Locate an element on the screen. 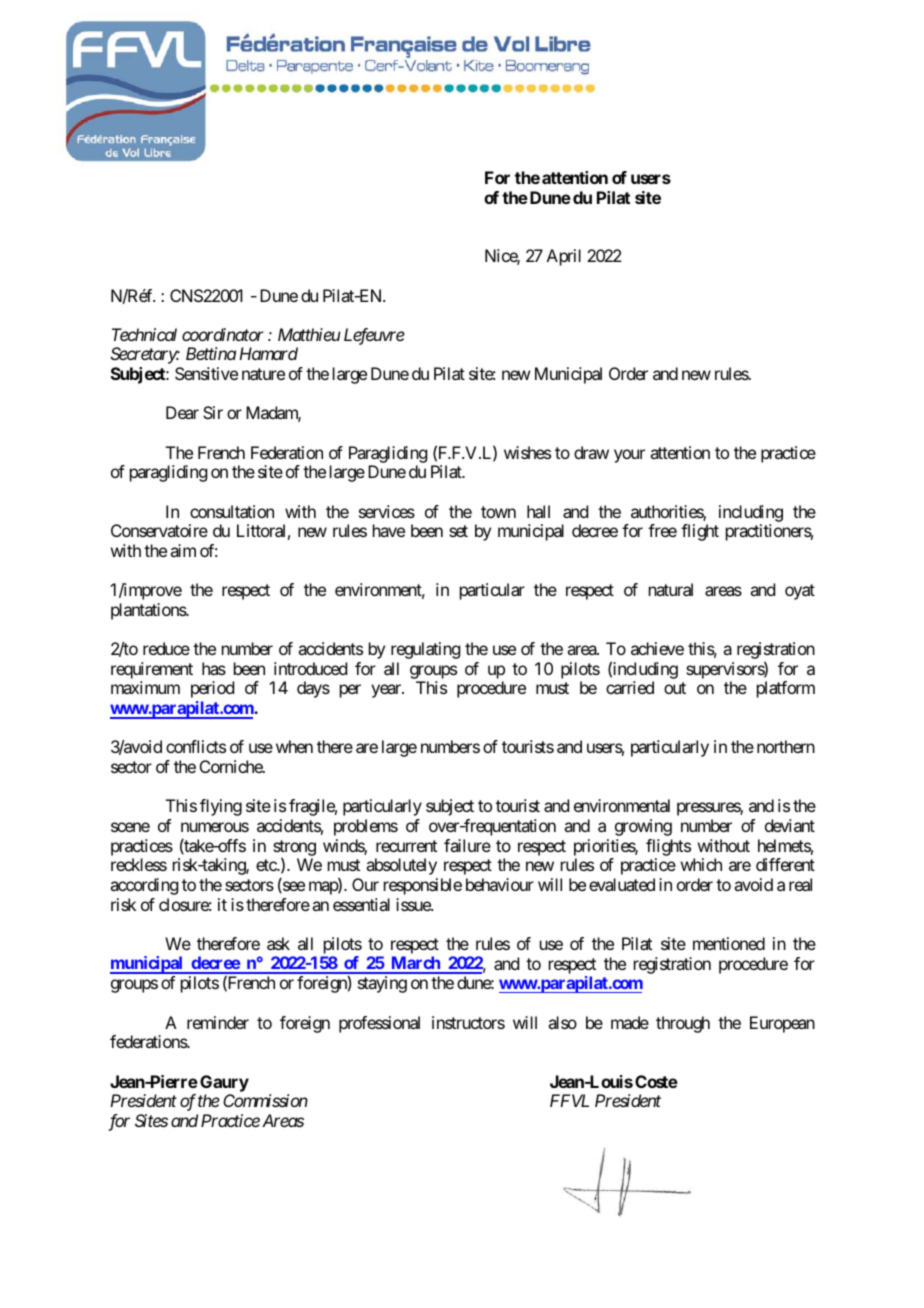 This screenshot has height=1308, width=924. coordinator is located at coordinates (223, 334).
